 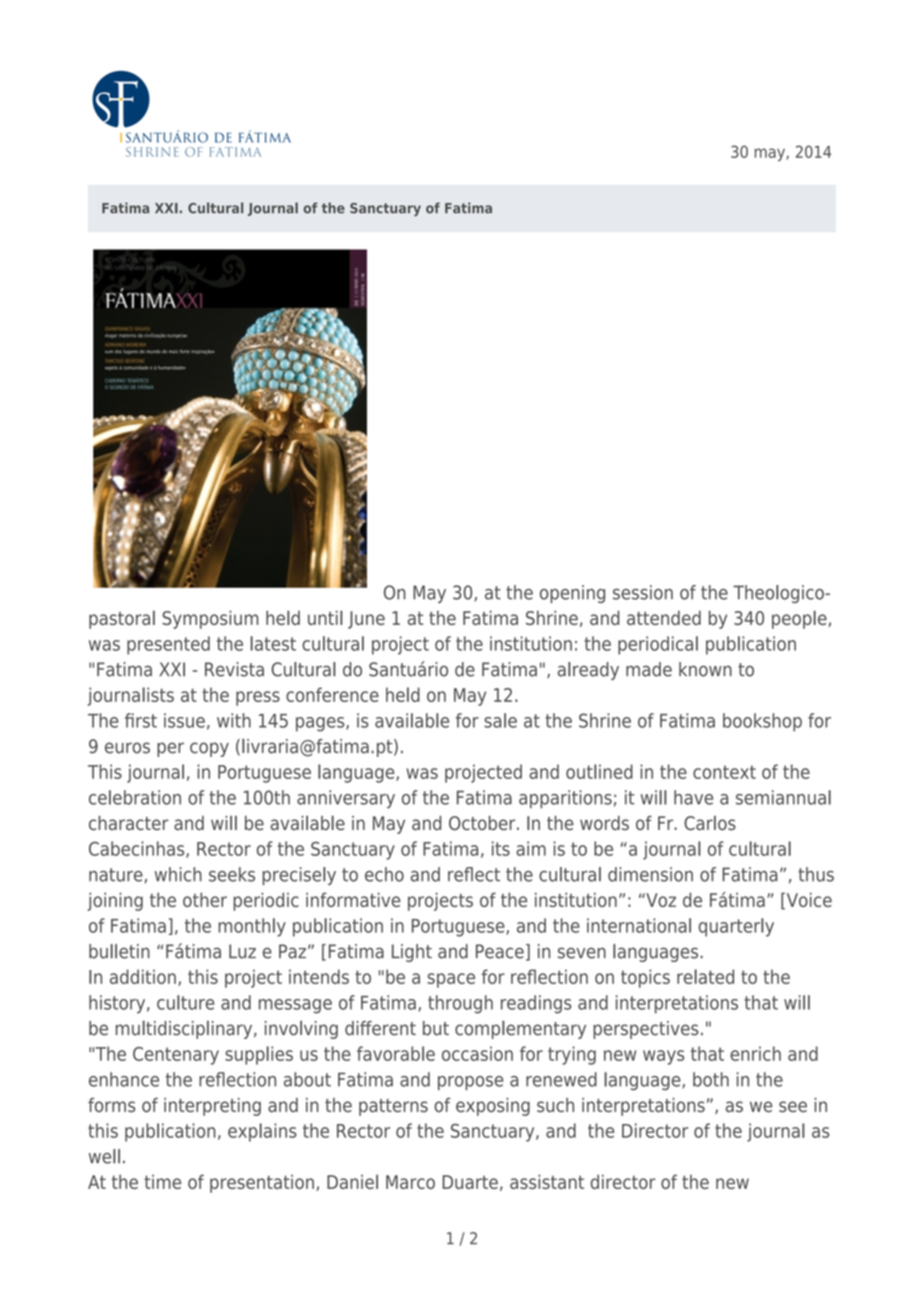 I want to click on have, so click(x=693, y=797).
